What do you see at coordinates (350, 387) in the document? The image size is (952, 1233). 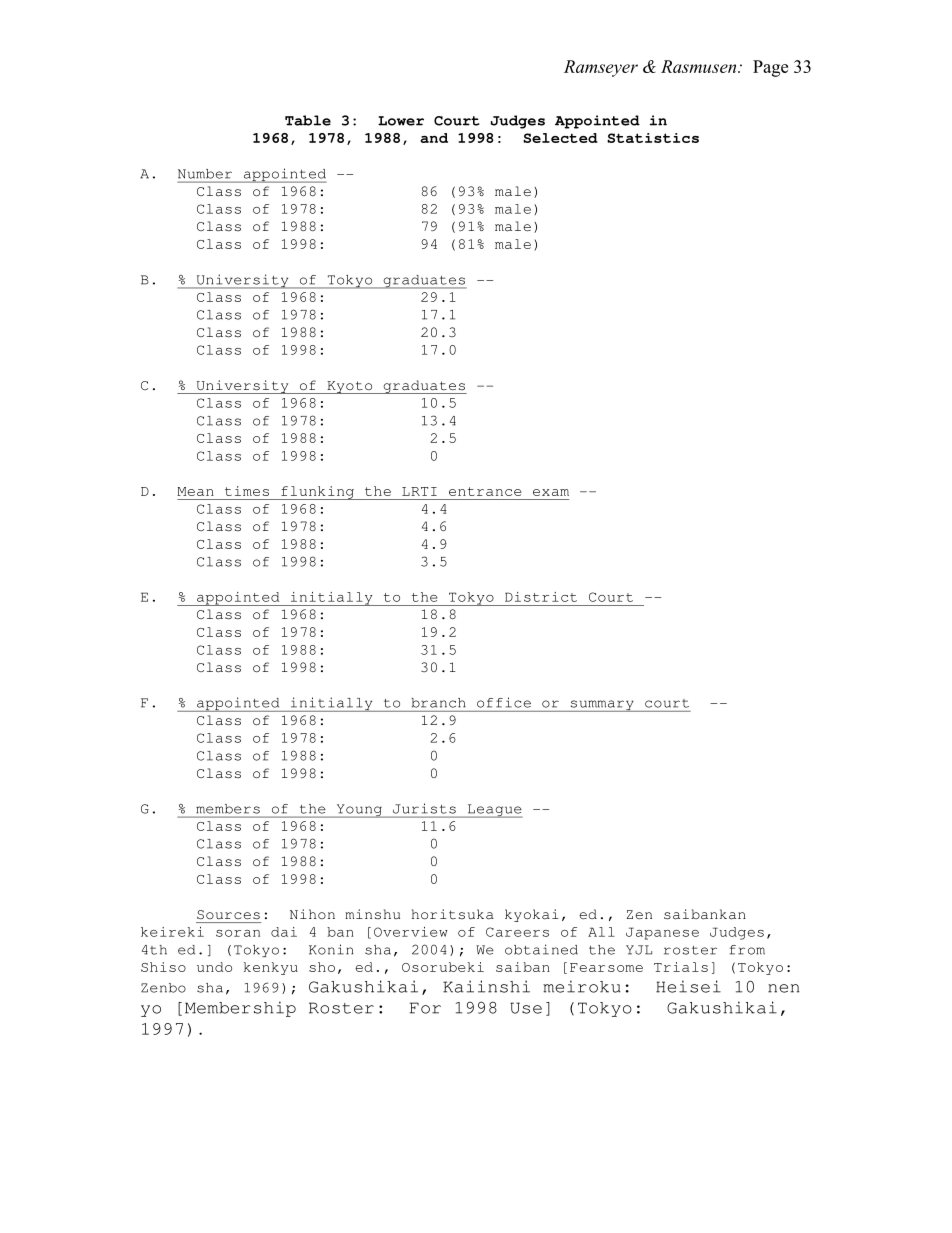 I see `Kyoto` at bounding box center [350, 387].
